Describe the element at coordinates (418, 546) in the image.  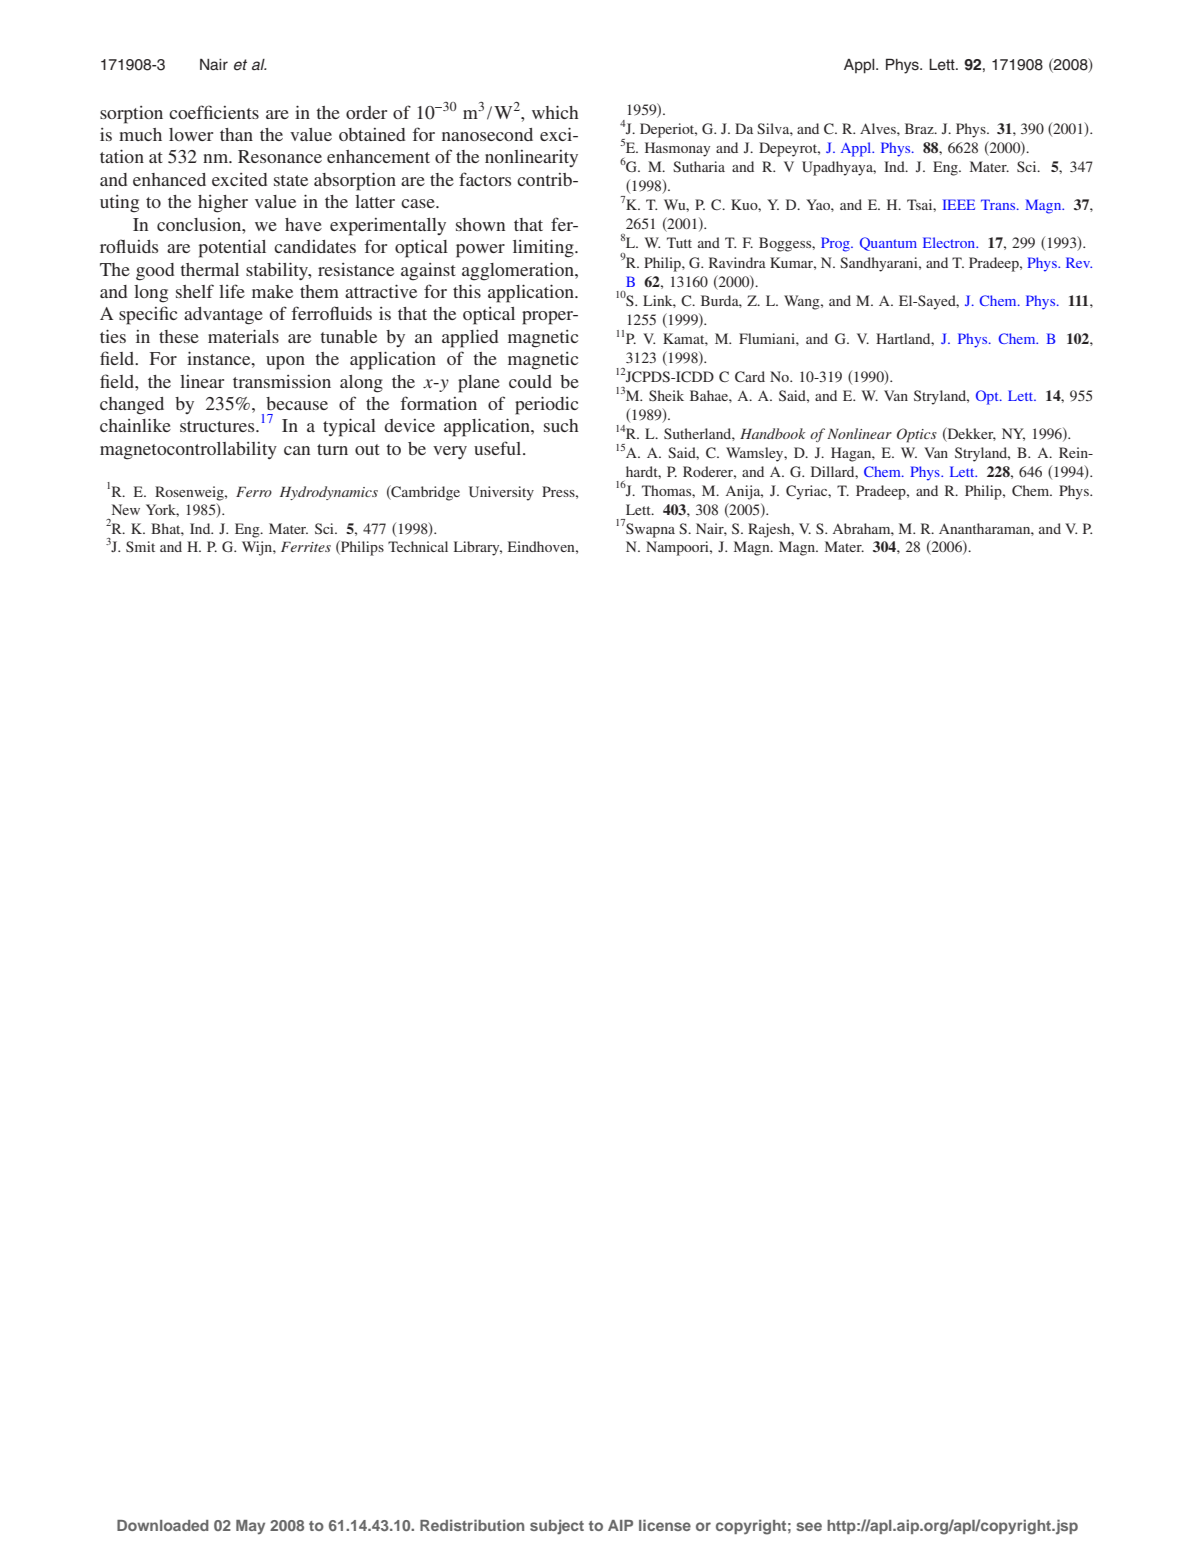
I see `Technical` at that location.
